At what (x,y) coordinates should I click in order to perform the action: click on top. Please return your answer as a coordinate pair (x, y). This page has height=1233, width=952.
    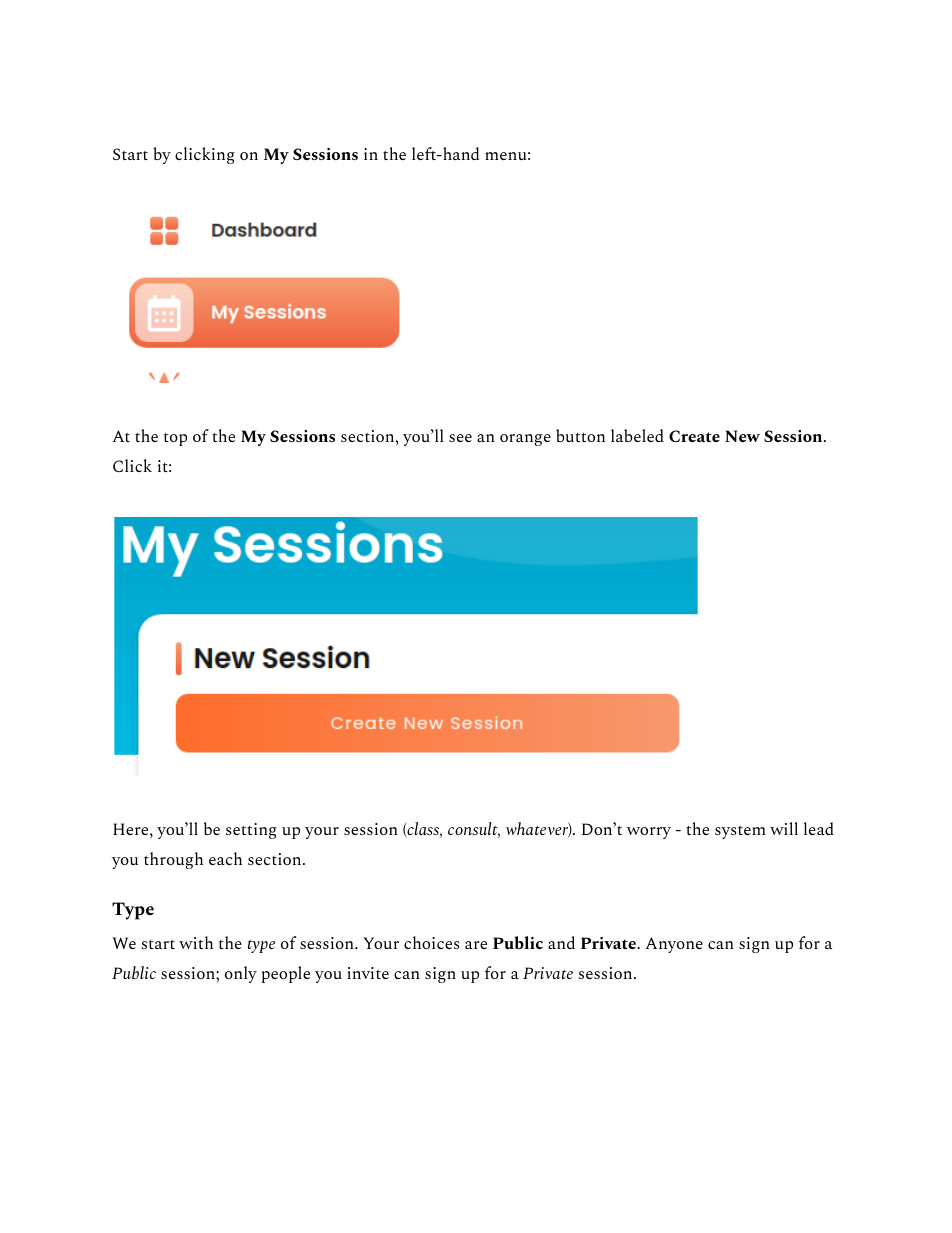
    Looking at the image, I should click on (175, 439).
